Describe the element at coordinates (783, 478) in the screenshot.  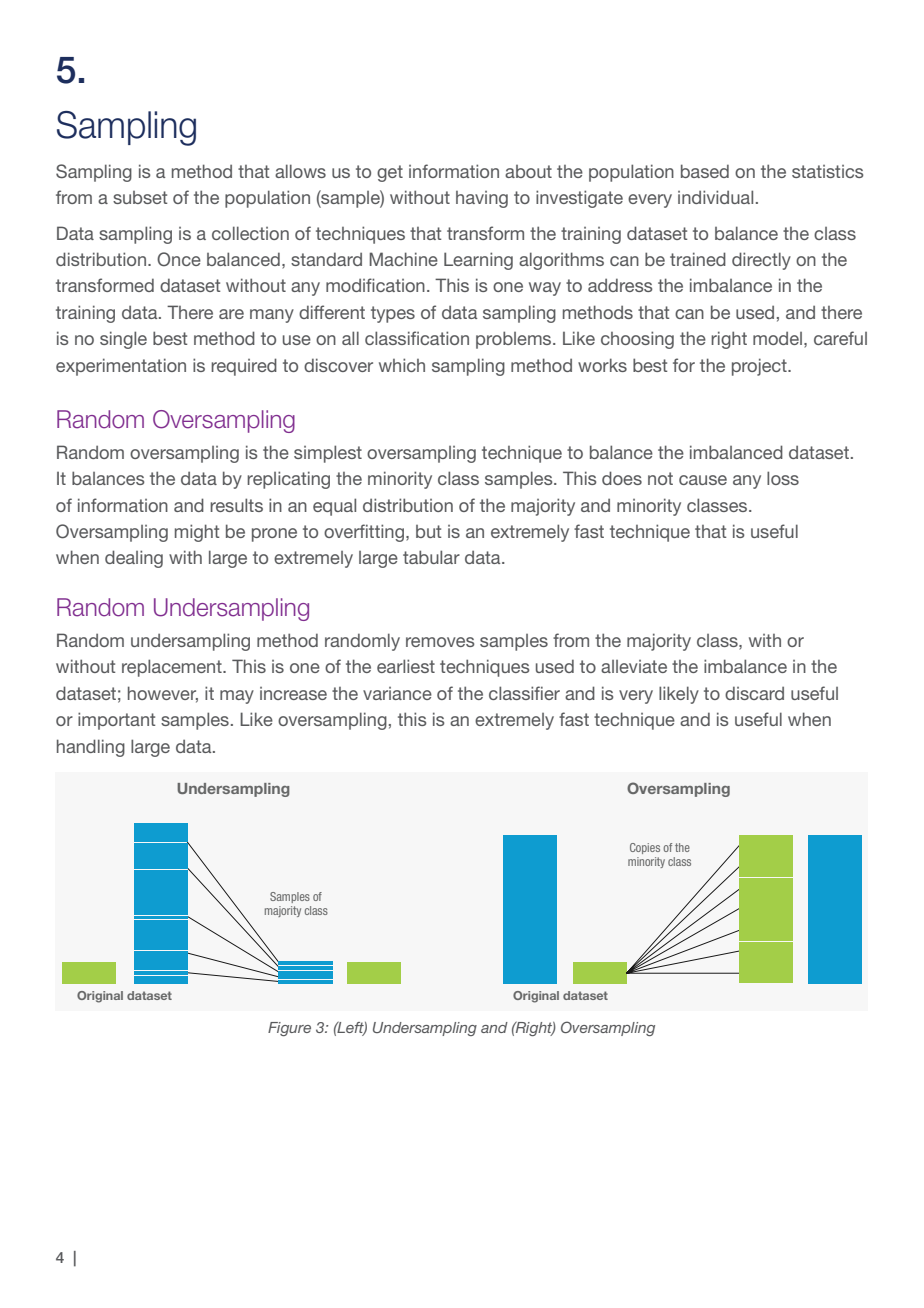
I see `loss` at that location.
